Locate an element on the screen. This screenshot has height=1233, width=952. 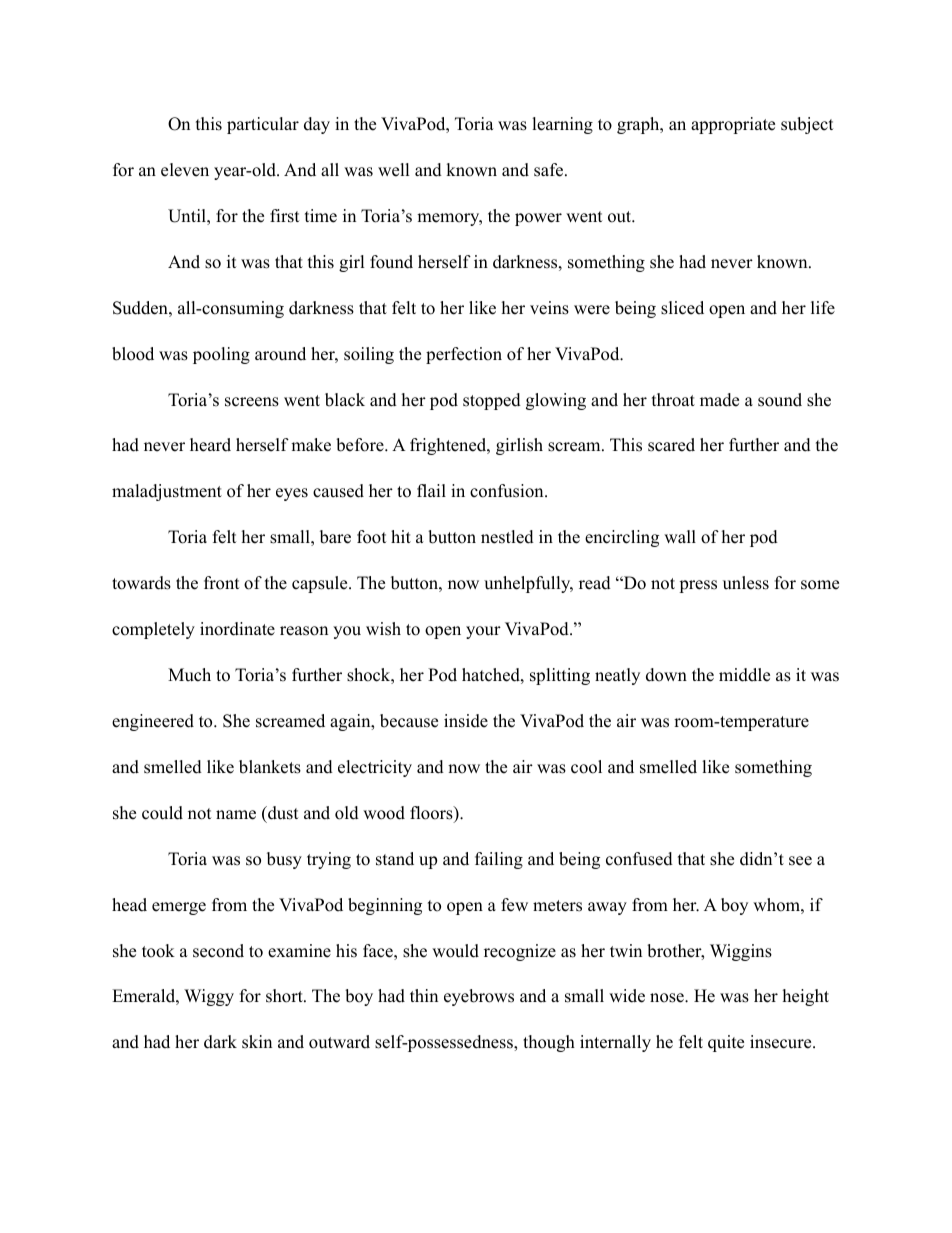
safe is located at coordinates (550, 170).
